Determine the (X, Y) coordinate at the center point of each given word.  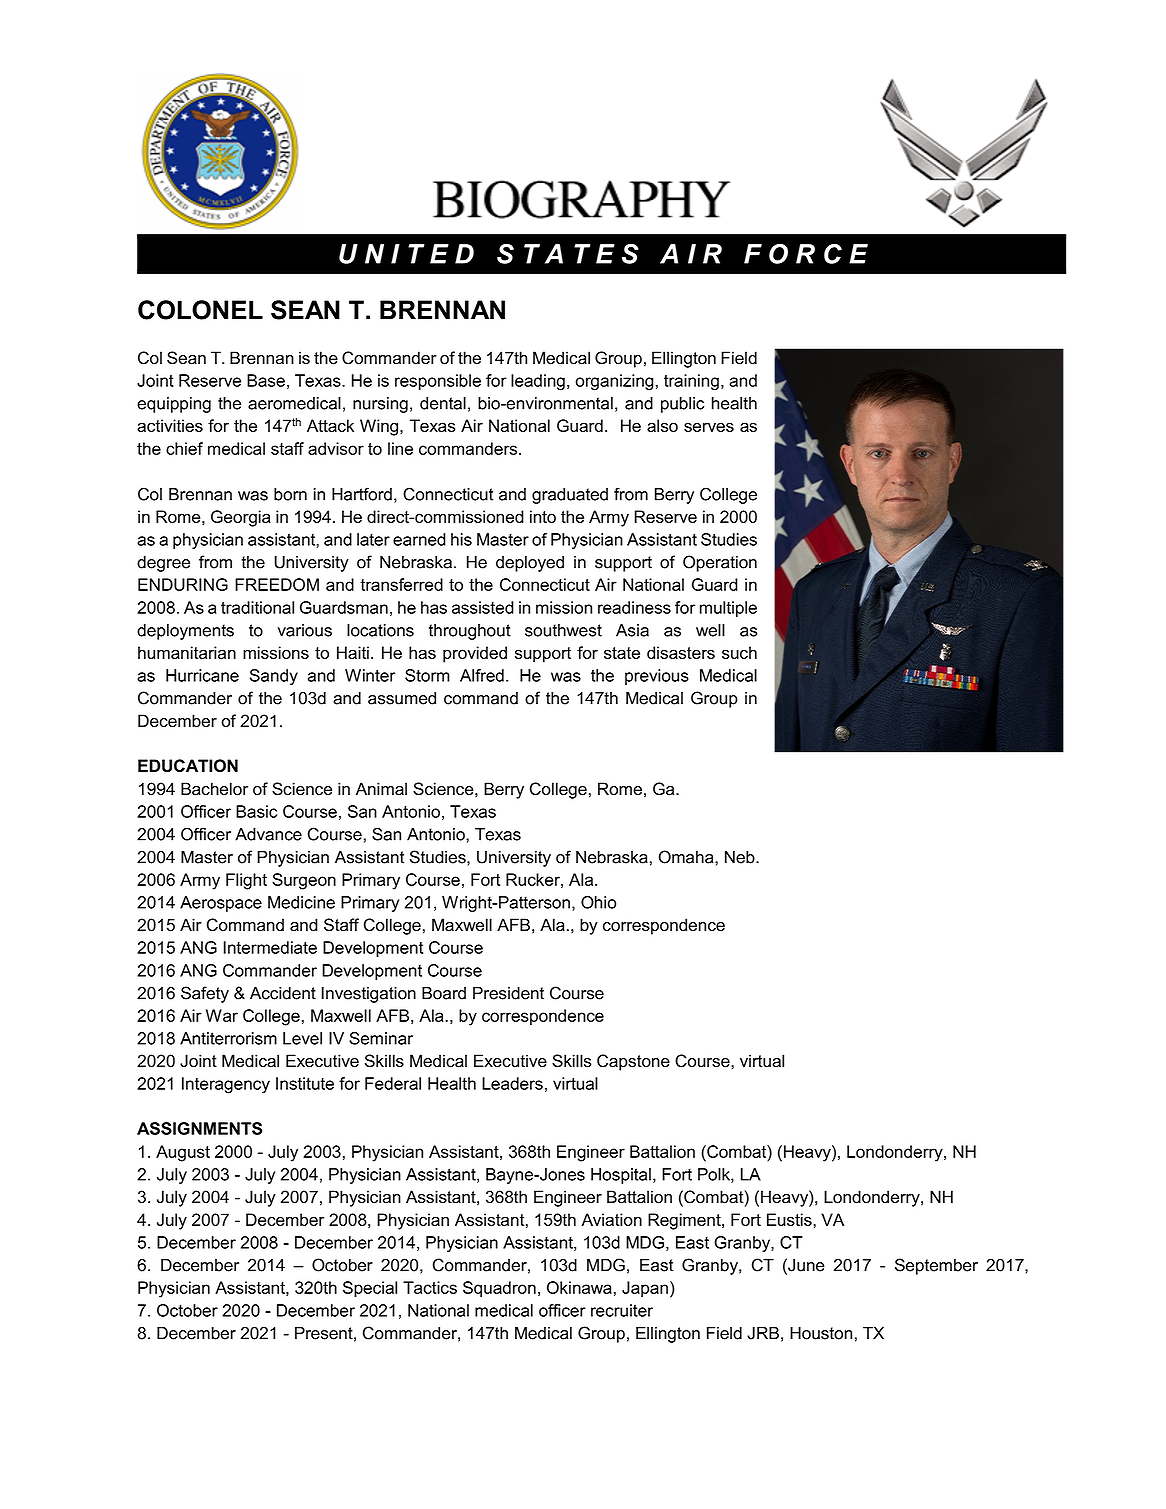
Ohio (598, 902)
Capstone (633, 1062)
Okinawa (579, 1287)
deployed (530, 564)
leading (538, 382)
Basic (256, 811)
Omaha (687, 857)
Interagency (226, 1085)
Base (266, 380)
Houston (821, 1333)
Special (370, 1289)
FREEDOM (277, 584)
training (691, 382)
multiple (728, 609)
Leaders (512, 1083)
